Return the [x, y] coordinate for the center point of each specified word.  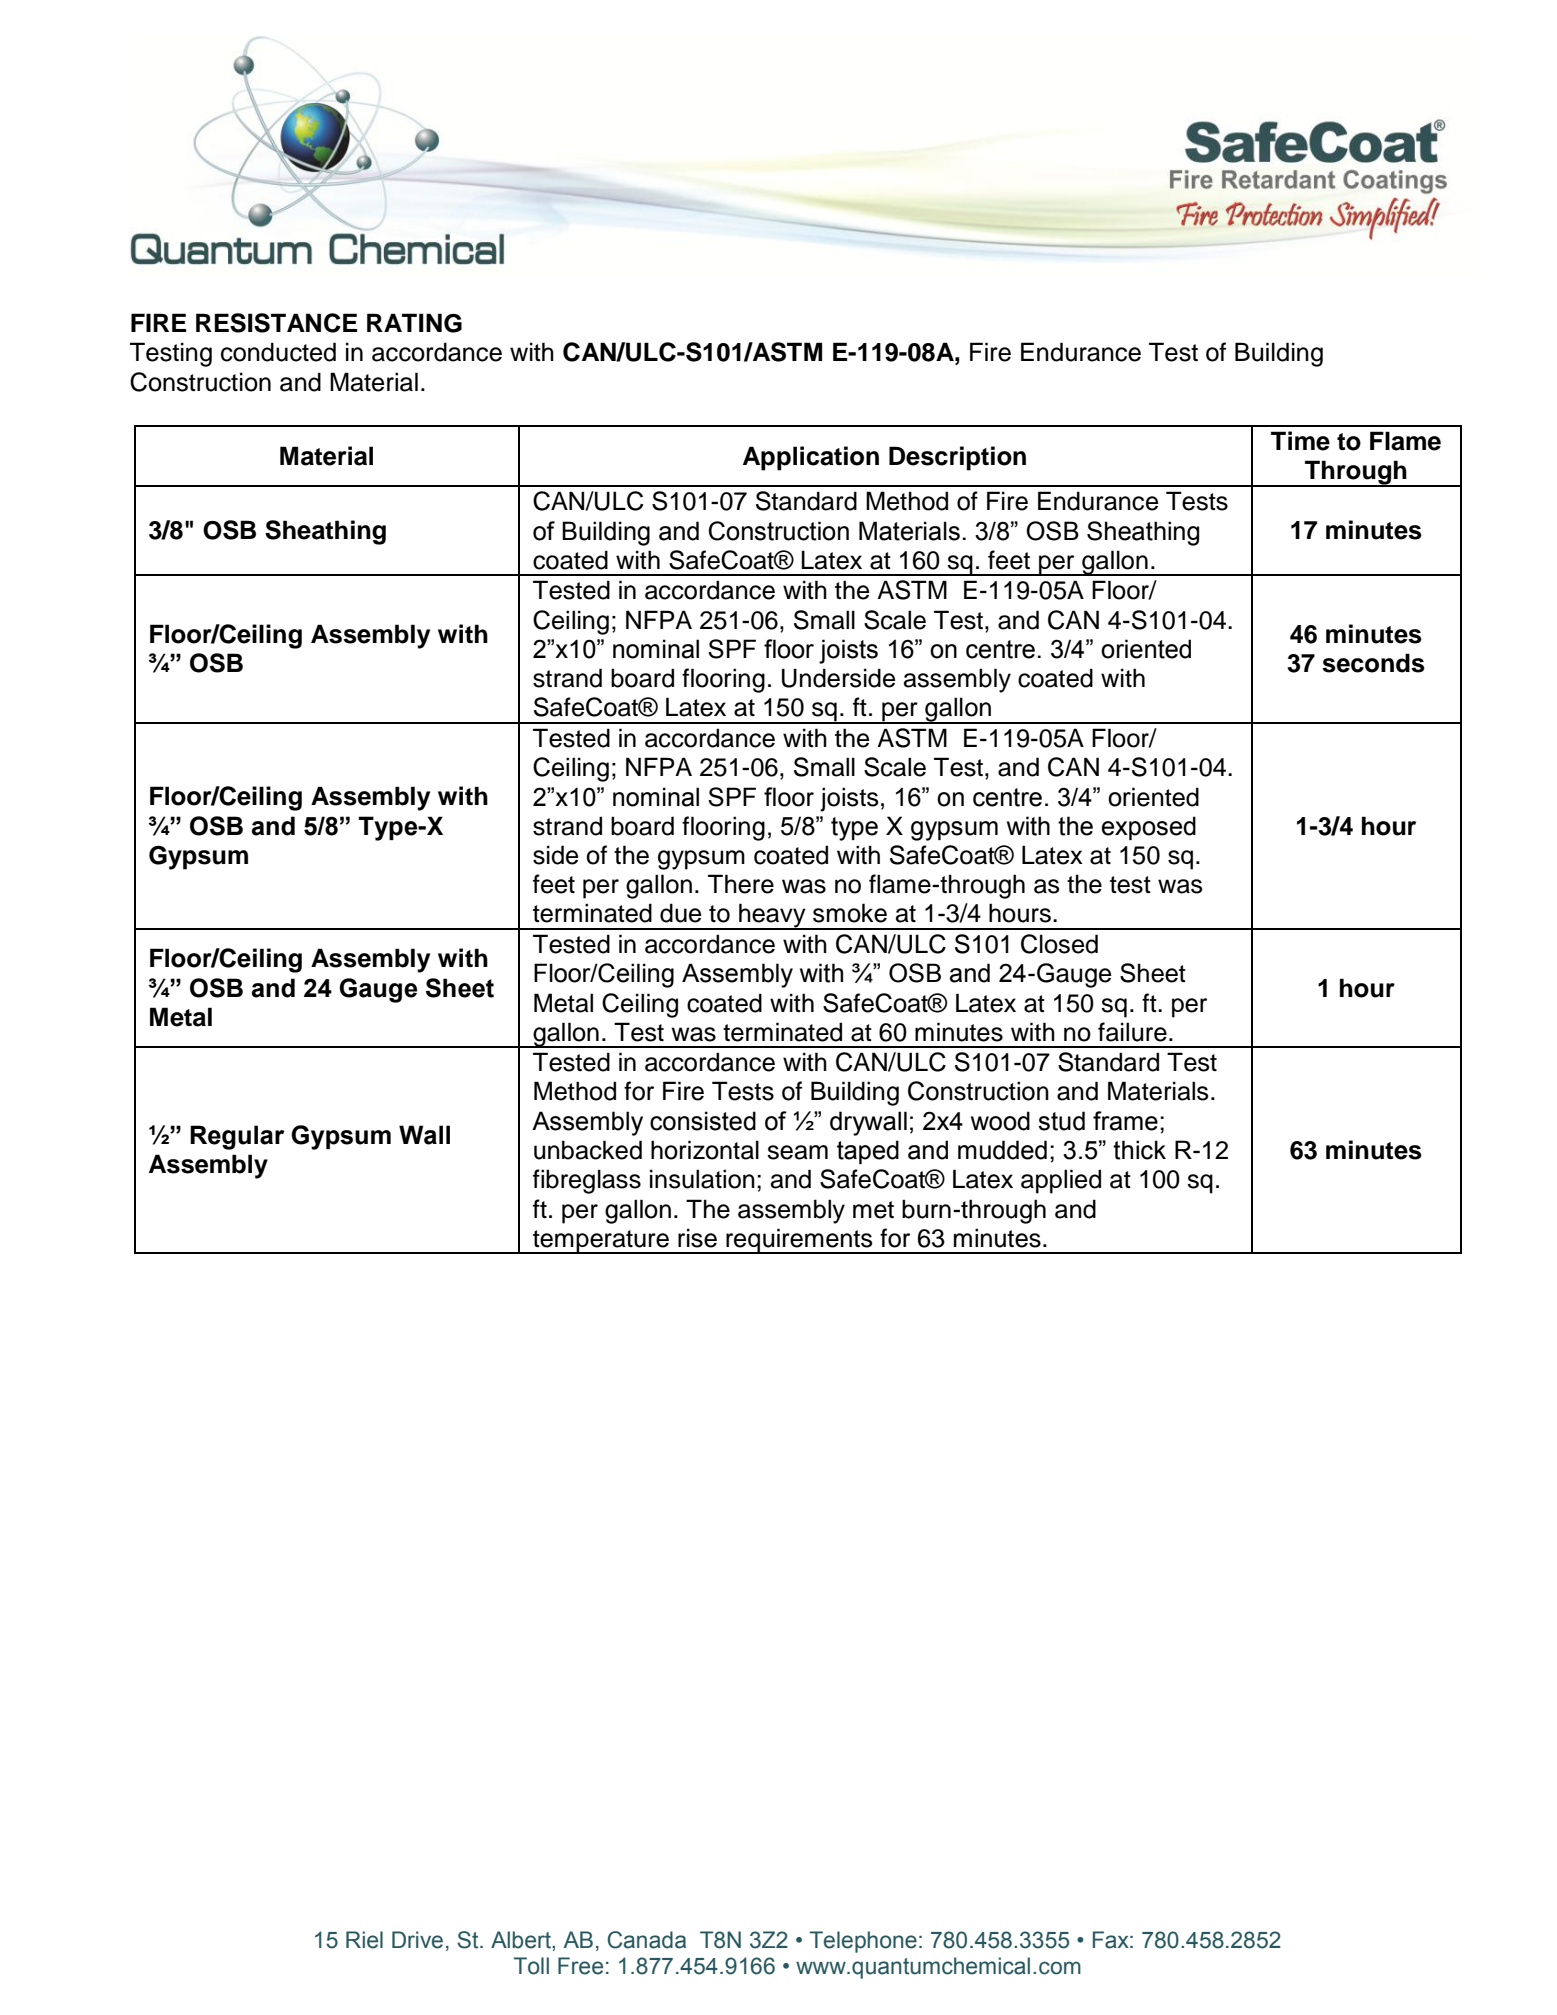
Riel [364, 1940]
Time [1300, 441]
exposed [1148, 828]
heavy [772, 916]
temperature [601, 1242]
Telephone [863, 1942]
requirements [799, 1241]
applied [1061, 1181]
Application [811, 458]
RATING [414, 323]
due [680, 913]
